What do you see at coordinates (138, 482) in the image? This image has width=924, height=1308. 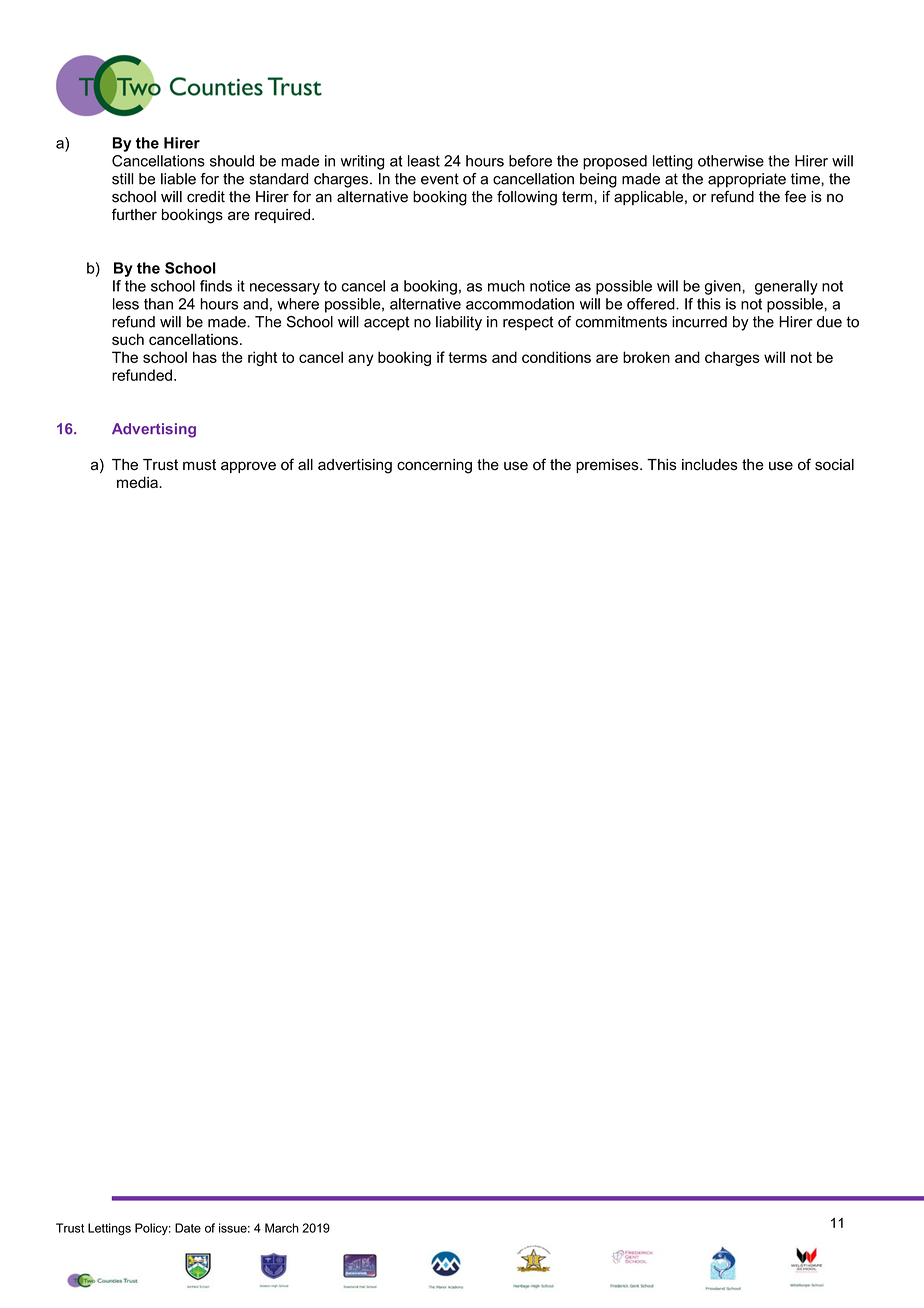 I see `media` at bounding box center [138, 482].
